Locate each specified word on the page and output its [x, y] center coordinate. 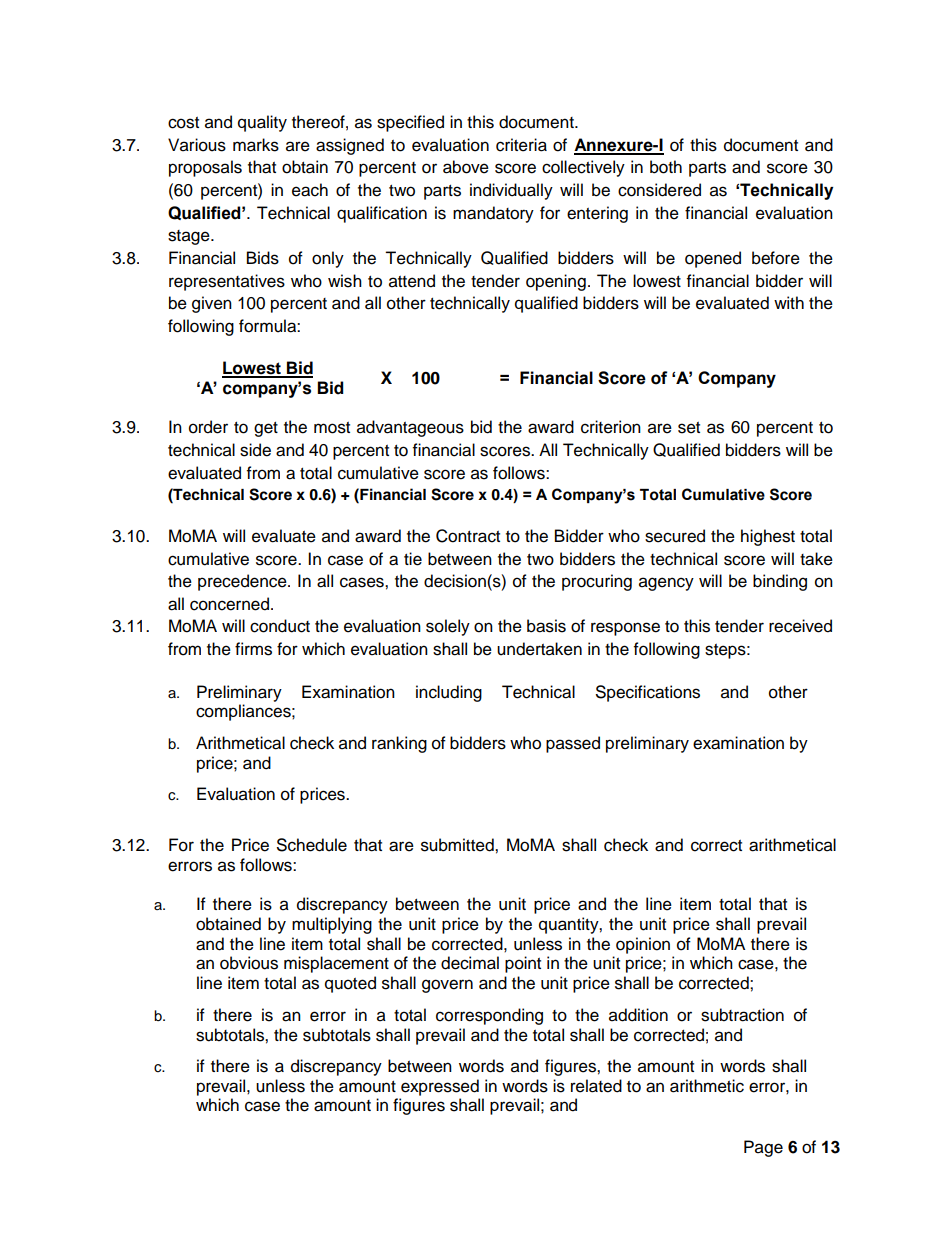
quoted [350, 984]
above [466, 167]
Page [763, 1148]
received [800, 626]
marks [256, 145]
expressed [440, 1087]
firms [253, 649]
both [666, 167]
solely [448, 627]
